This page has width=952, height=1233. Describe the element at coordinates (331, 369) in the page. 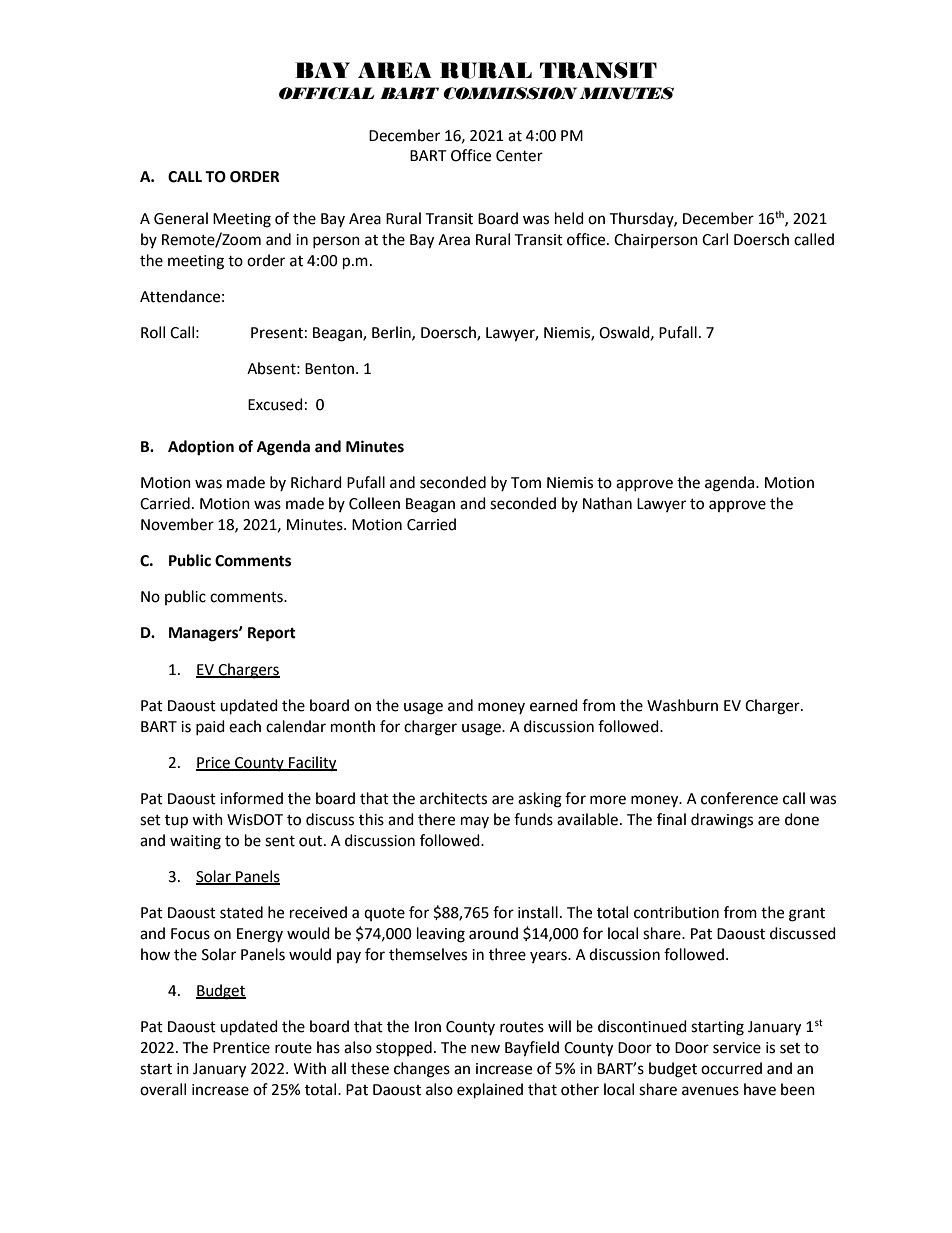

I see `Benton` at that location.
